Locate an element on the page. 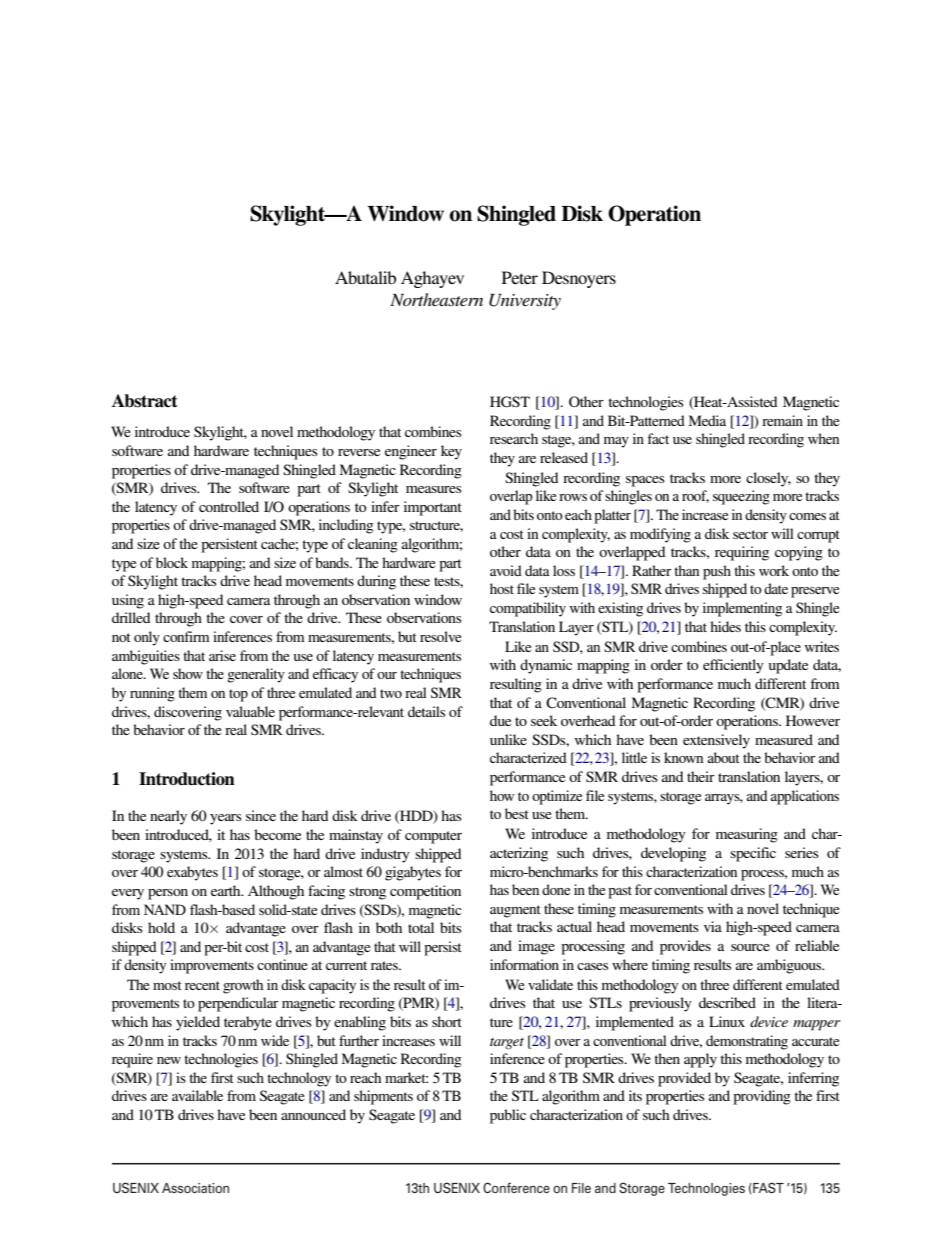 Image resolution: width=952 pixels, height=1233 pixels. best is located at coordinates (517, 813).
